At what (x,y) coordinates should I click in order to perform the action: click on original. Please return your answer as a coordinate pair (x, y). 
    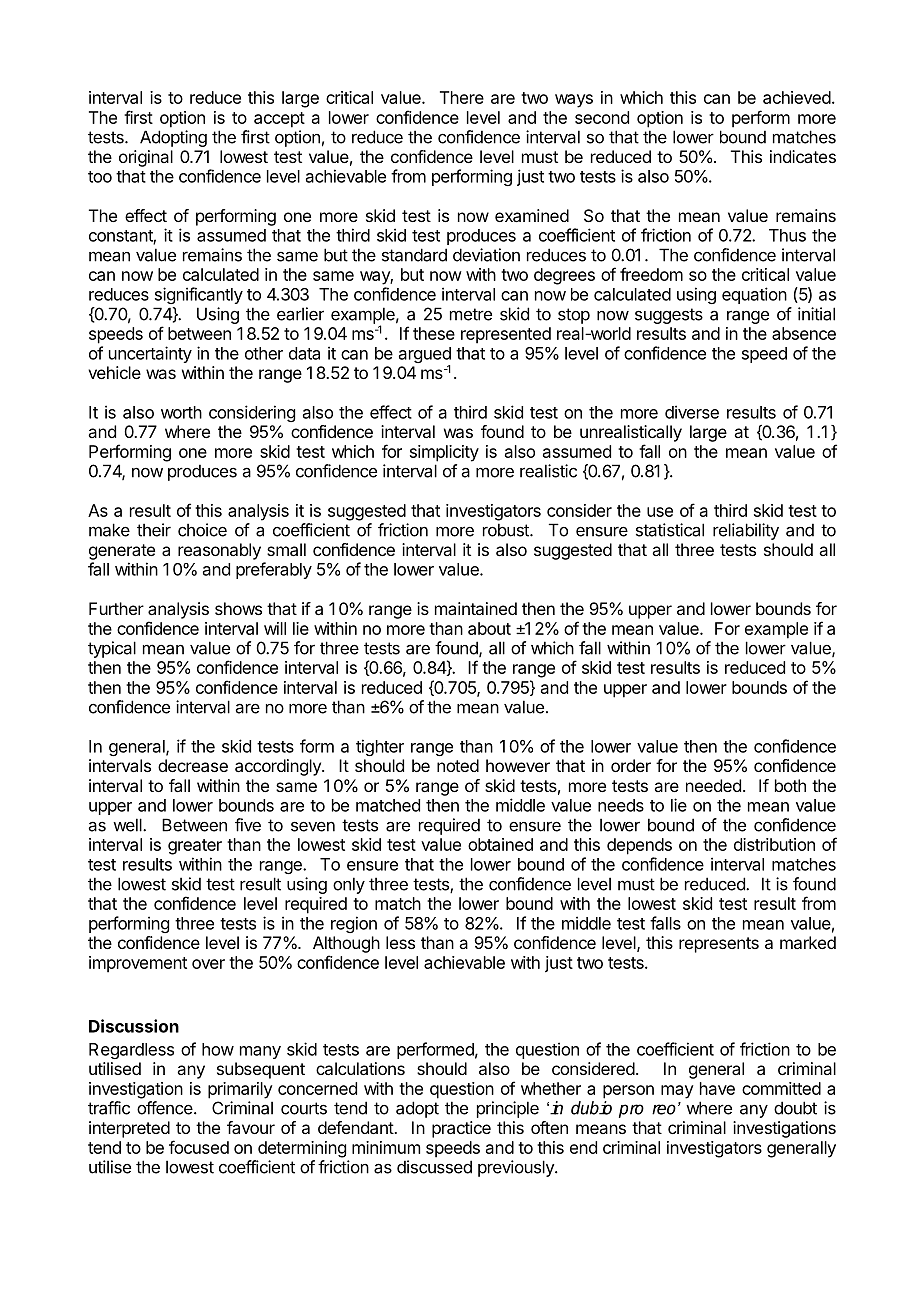
    Looking at the image, I should click on (146, 158).
